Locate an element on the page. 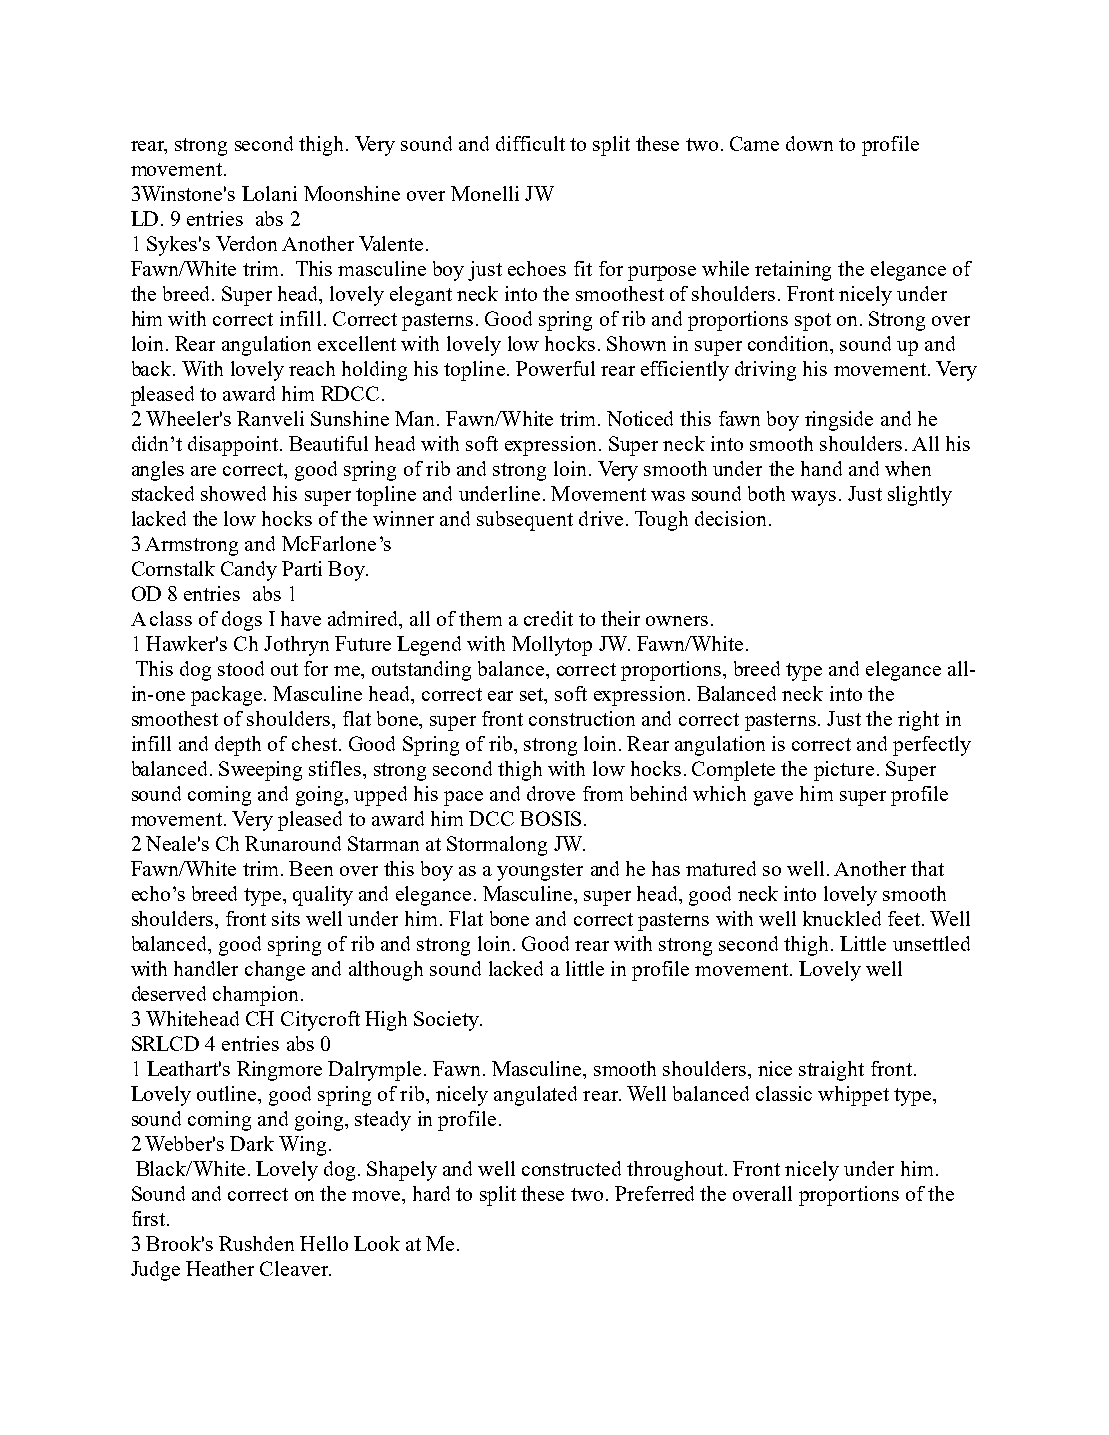 The image size is (1109, 1435). constructed is located at coordinates (571, 1168).
